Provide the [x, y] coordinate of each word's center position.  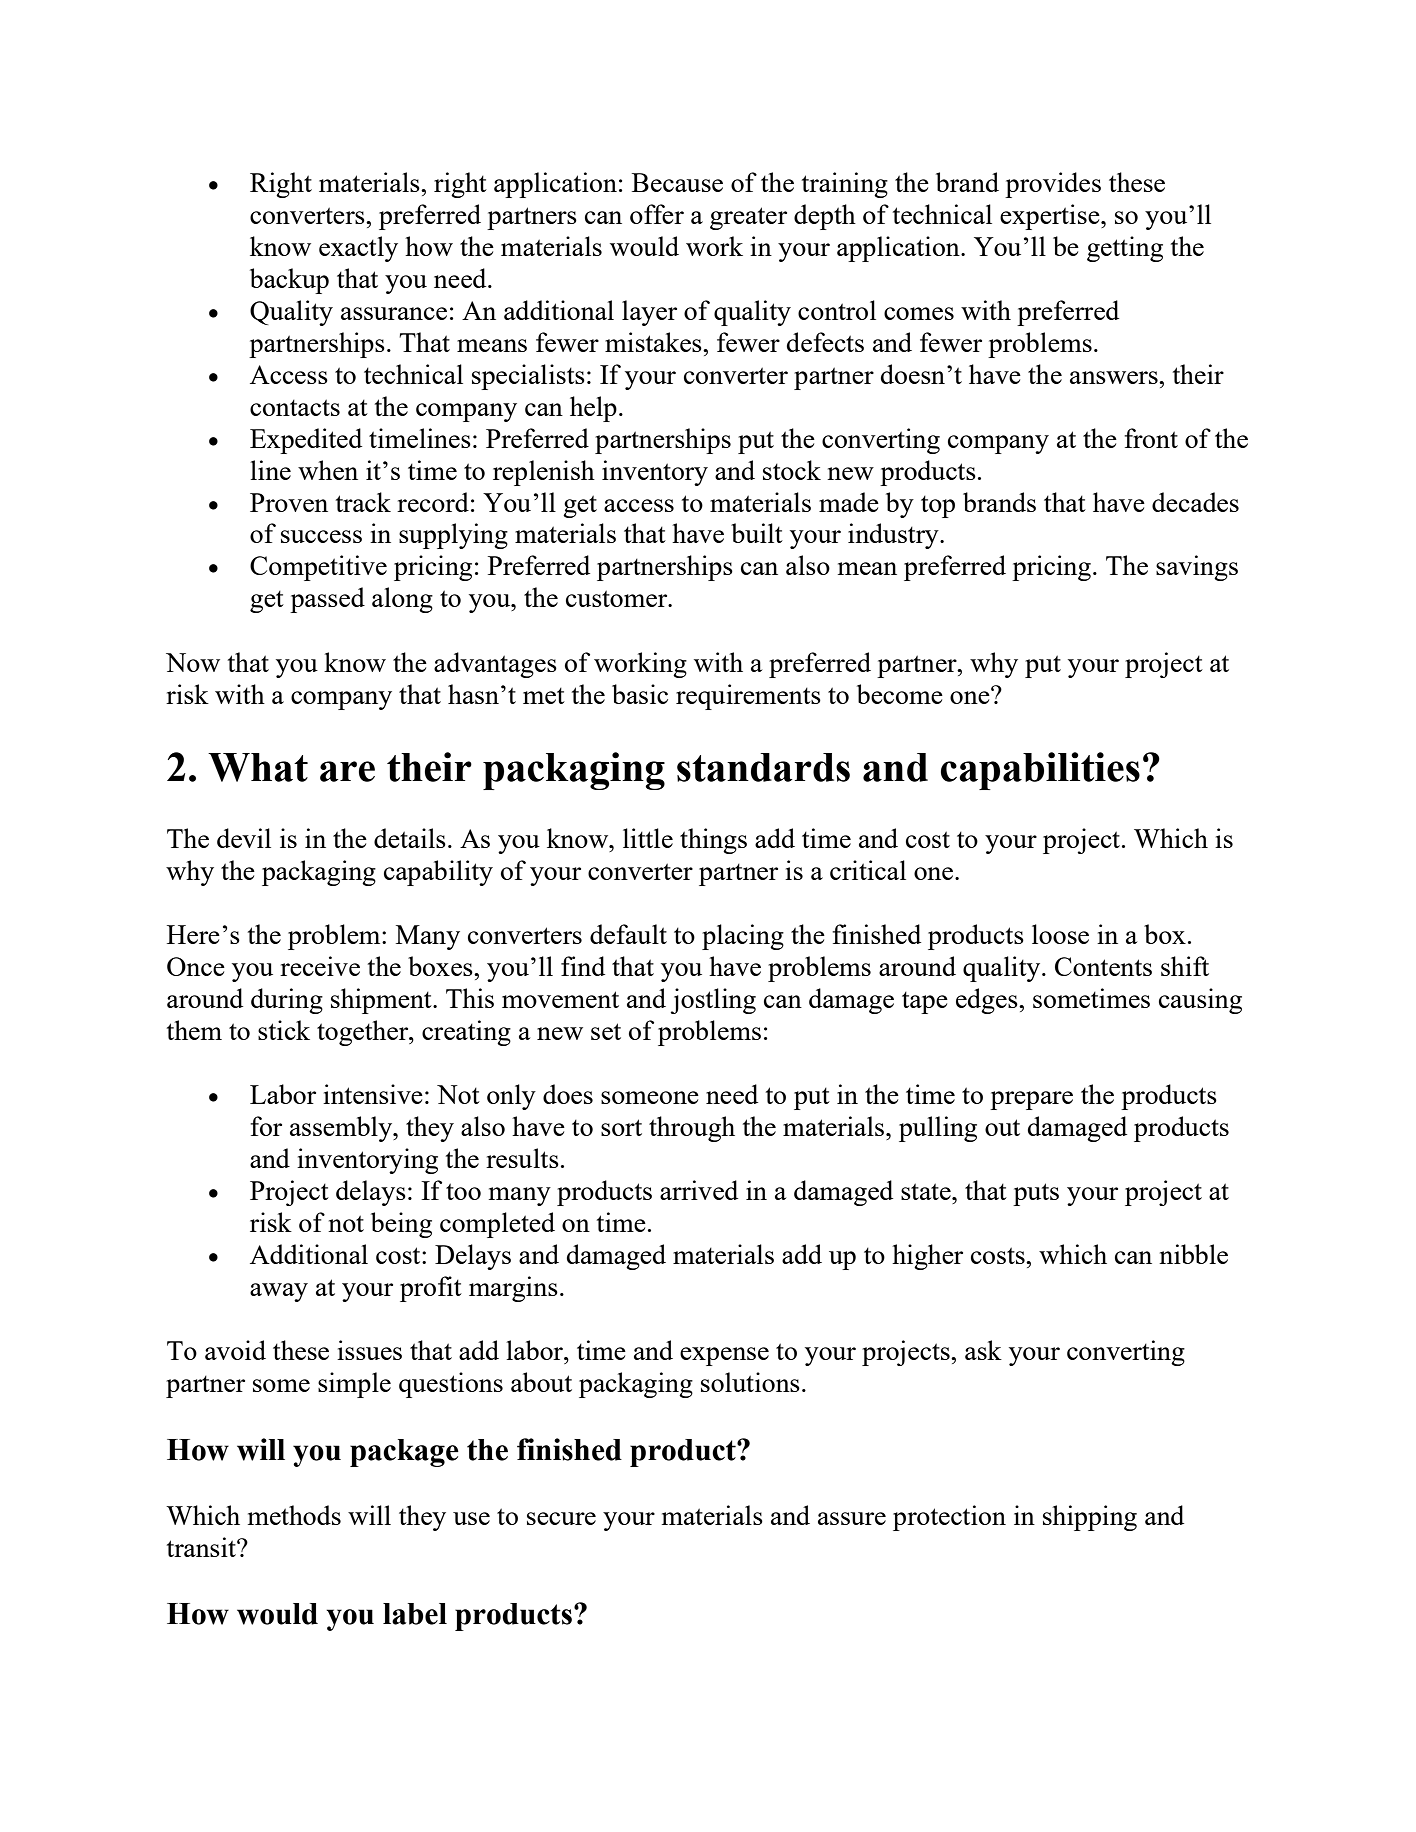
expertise [1051, 217]
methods [294, 1515]
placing [743, 937]
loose [1060, 934]
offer [657, 214]
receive [320, 966]
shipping [1090, 1518]
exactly [358, 249]
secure [561, 1518]
